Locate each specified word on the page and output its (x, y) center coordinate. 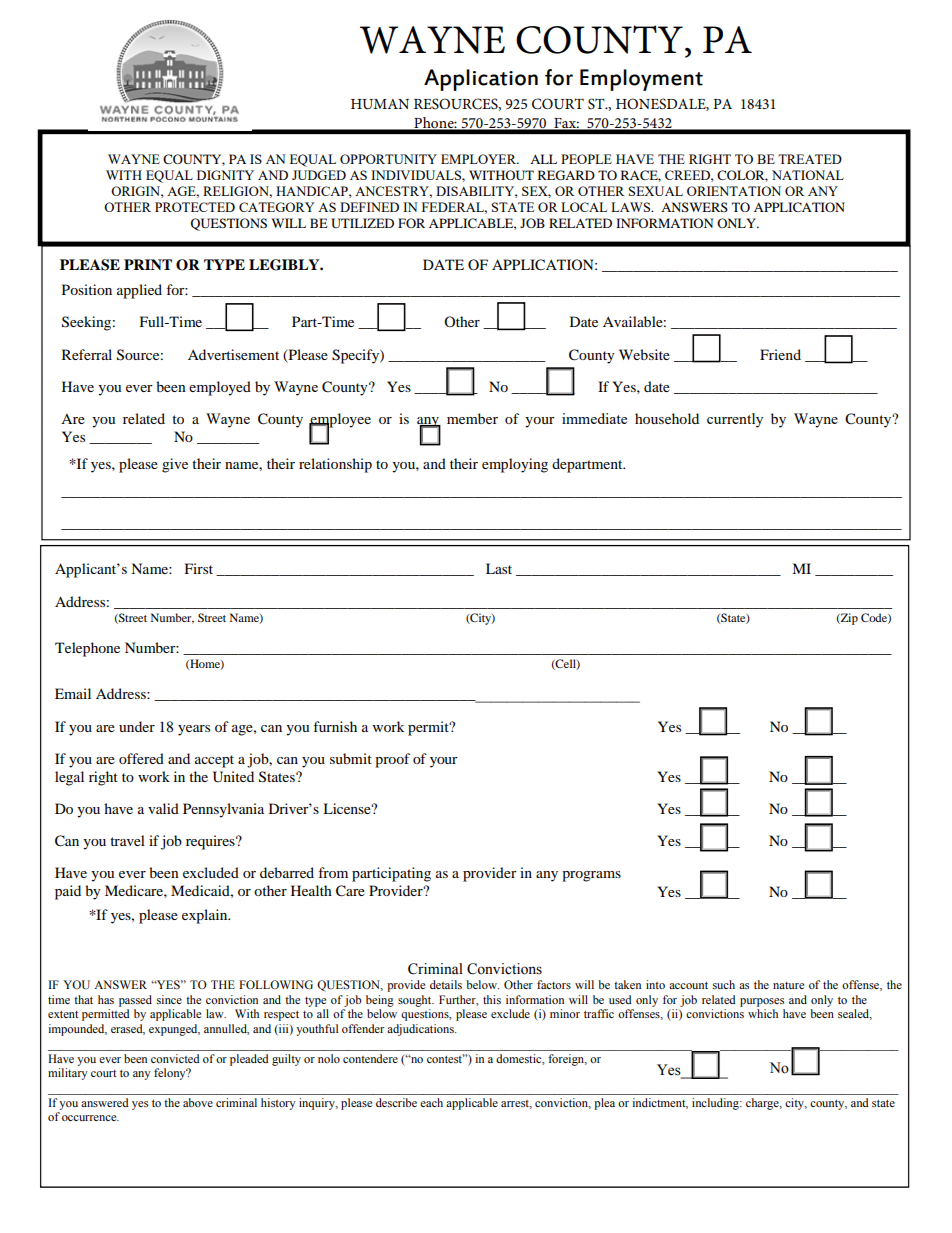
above (198, 1102)
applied (139, 291)
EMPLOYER (480, 159)
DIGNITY (225, 175)
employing (515, 465)
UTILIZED (362, 223)
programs (591, 876)
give (175, 465)
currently (735, 420)
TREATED (810, 159)
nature (788, 985)
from (333, 872)
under (137, 726)
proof (392, 760)
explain (206, 916)
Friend (780, 354)
